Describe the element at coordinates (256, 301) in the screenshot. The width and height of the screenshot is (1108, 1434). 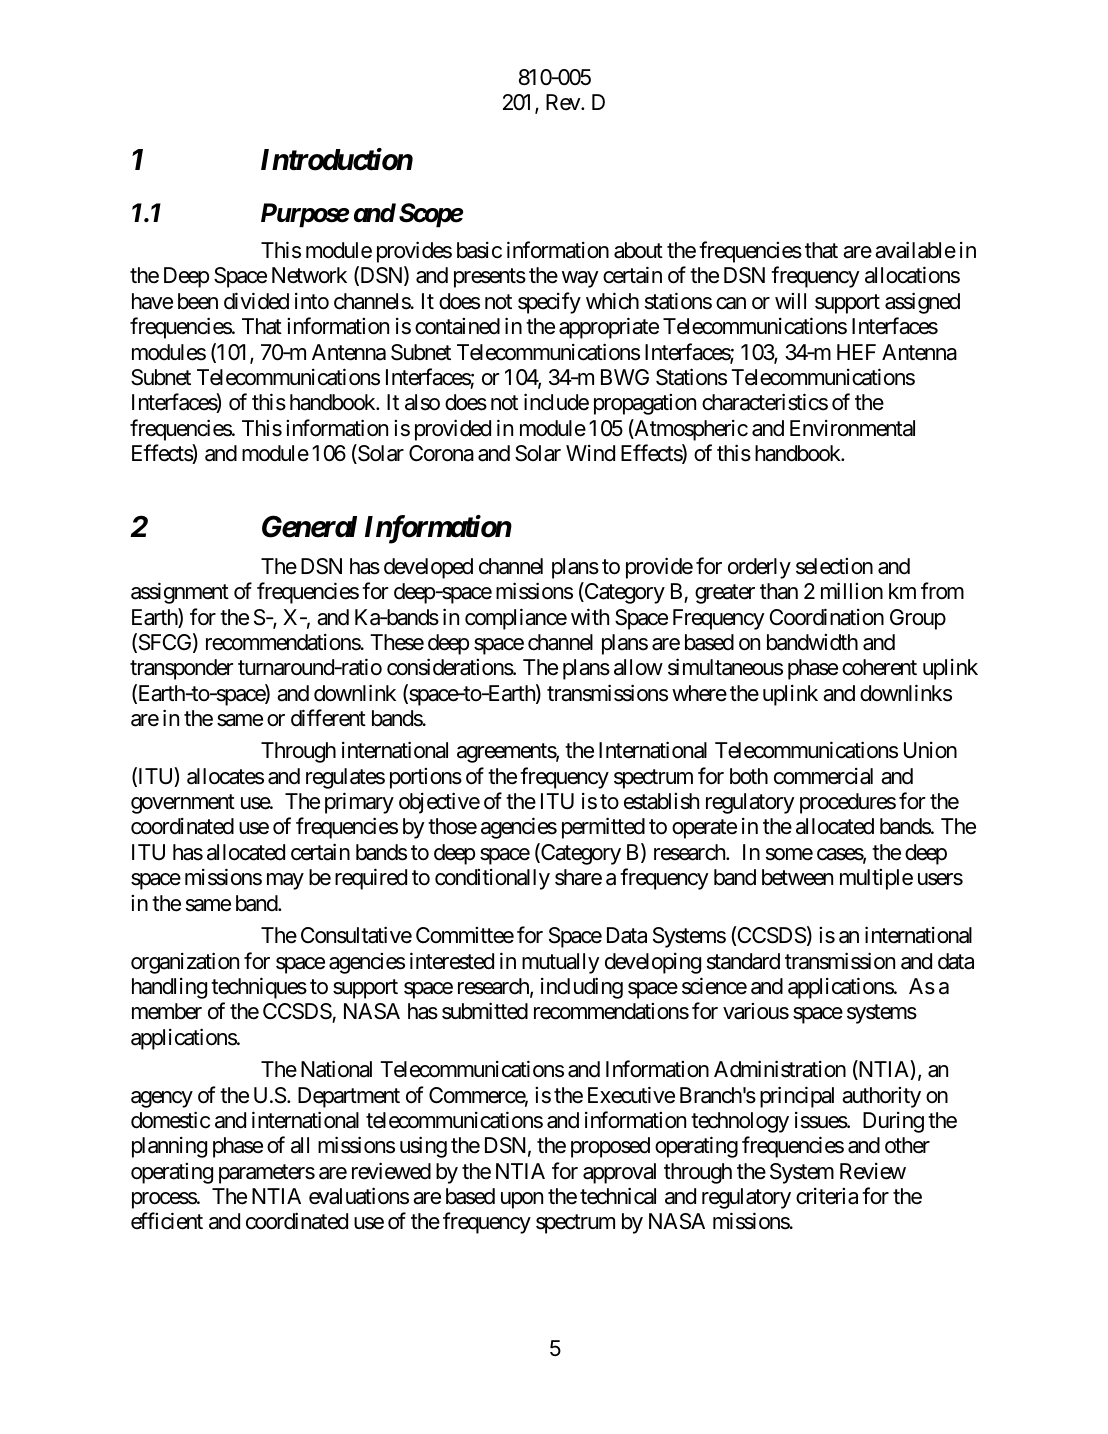
I see `divided` at that location.
